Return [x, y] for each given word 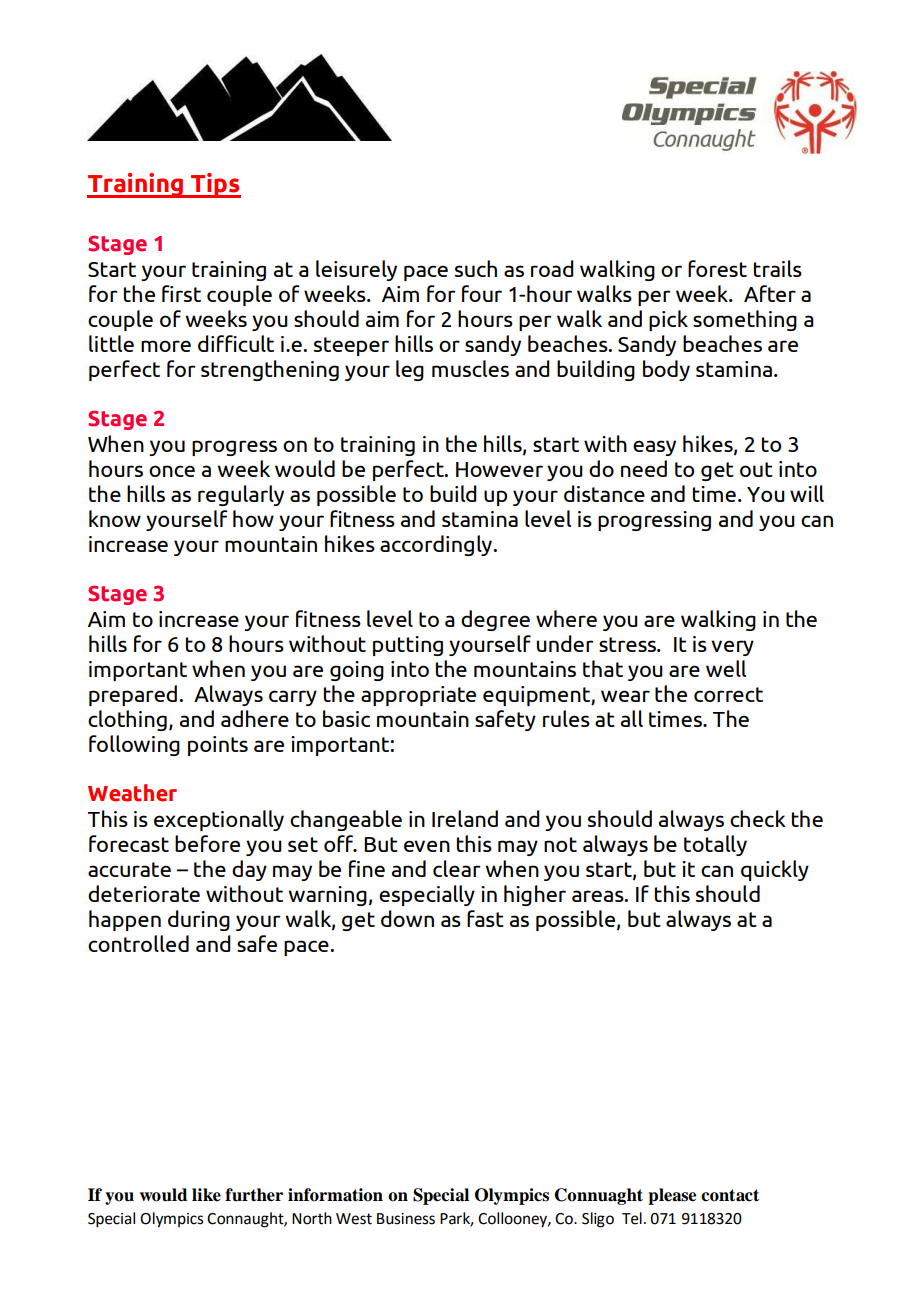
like [206, 1195]
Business [406, 1219]
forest [717, 268]
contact [730, 1195]
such [476, 268]
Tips [215, 185]
